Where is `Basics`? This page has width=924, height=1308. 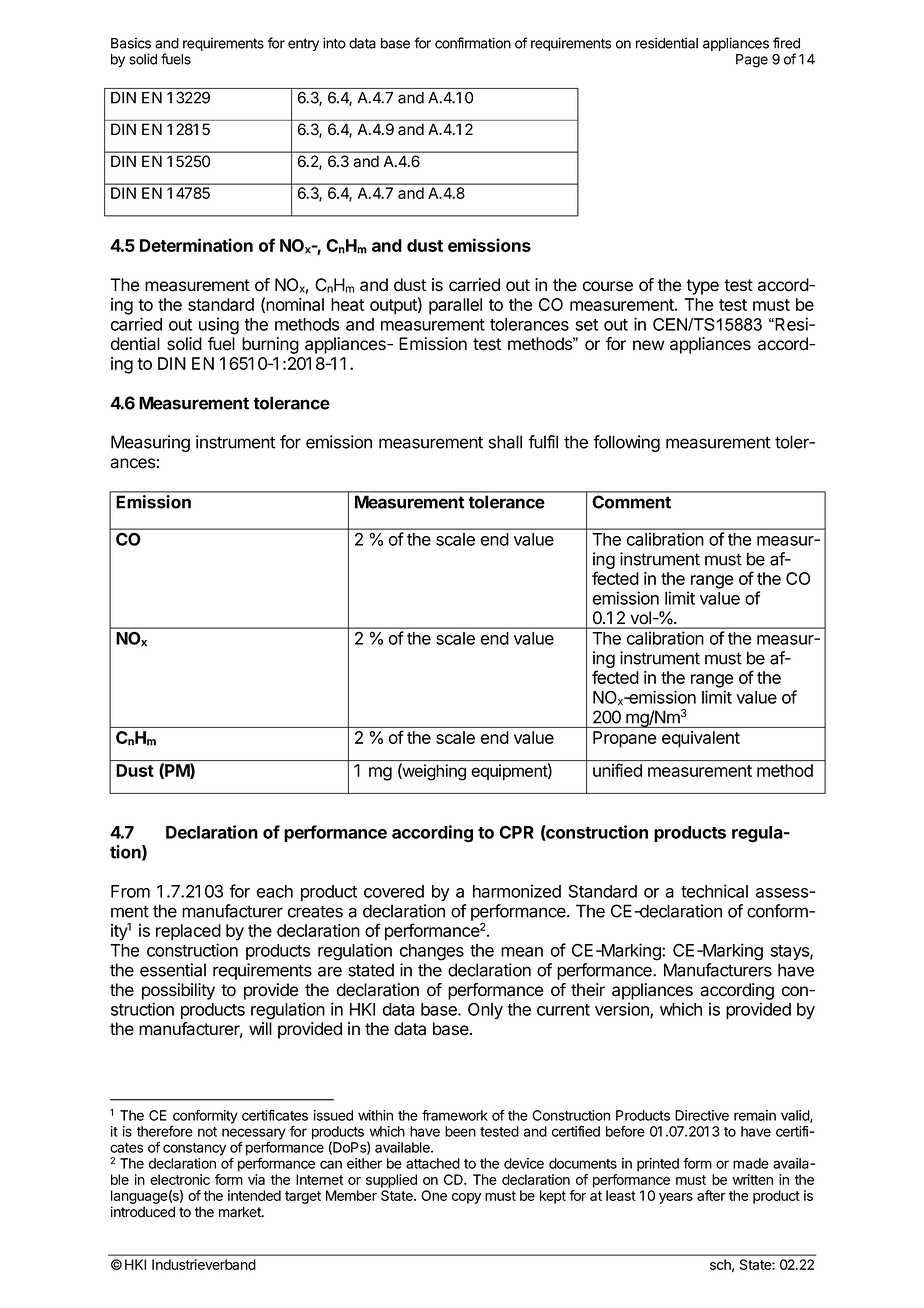
Basics is located at coordinates (131, 43).
